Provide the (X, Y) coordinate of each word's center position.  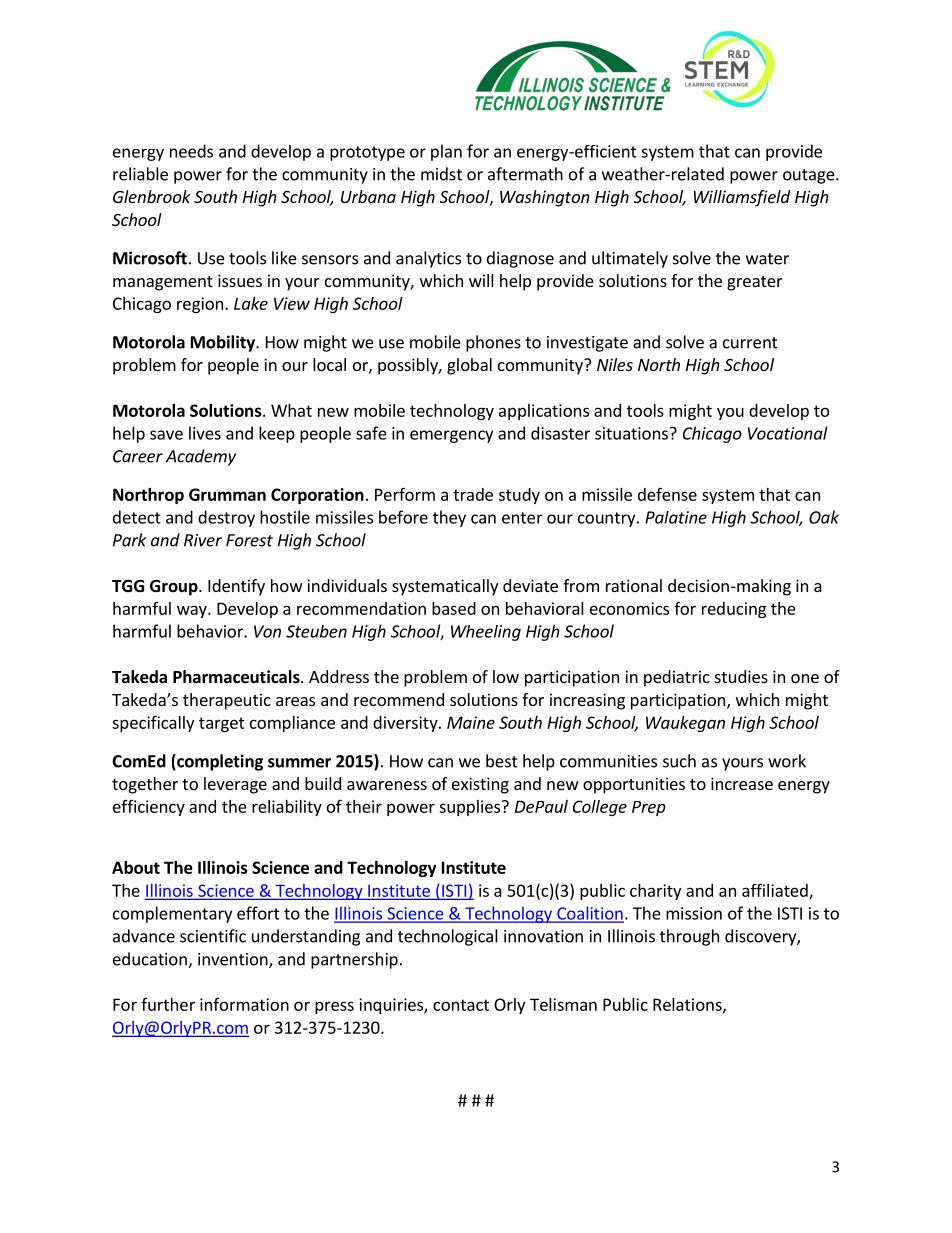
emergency (451, 436)
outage (810, 176)
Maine (471, 722)
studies (741, 676)
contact (461, 1005)
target (222, 724)
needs (191, 151)
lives (205, 433)
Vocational (788, 433)
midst (441, 174)
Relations (688, 1005)
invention (234, 960)
